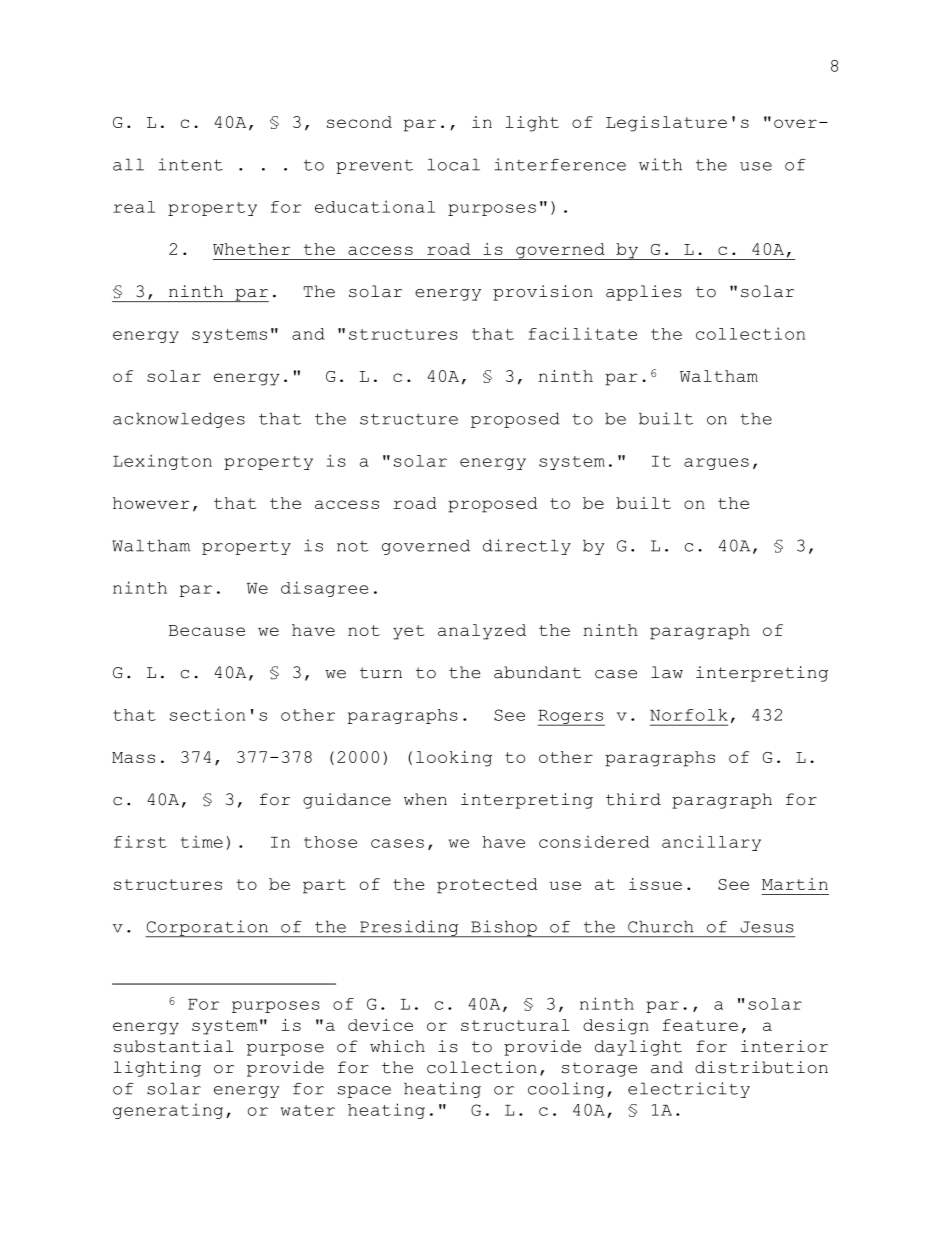 The height and width of the screenshot is (1233, 952). I want to click on local, so click(453, 164).
